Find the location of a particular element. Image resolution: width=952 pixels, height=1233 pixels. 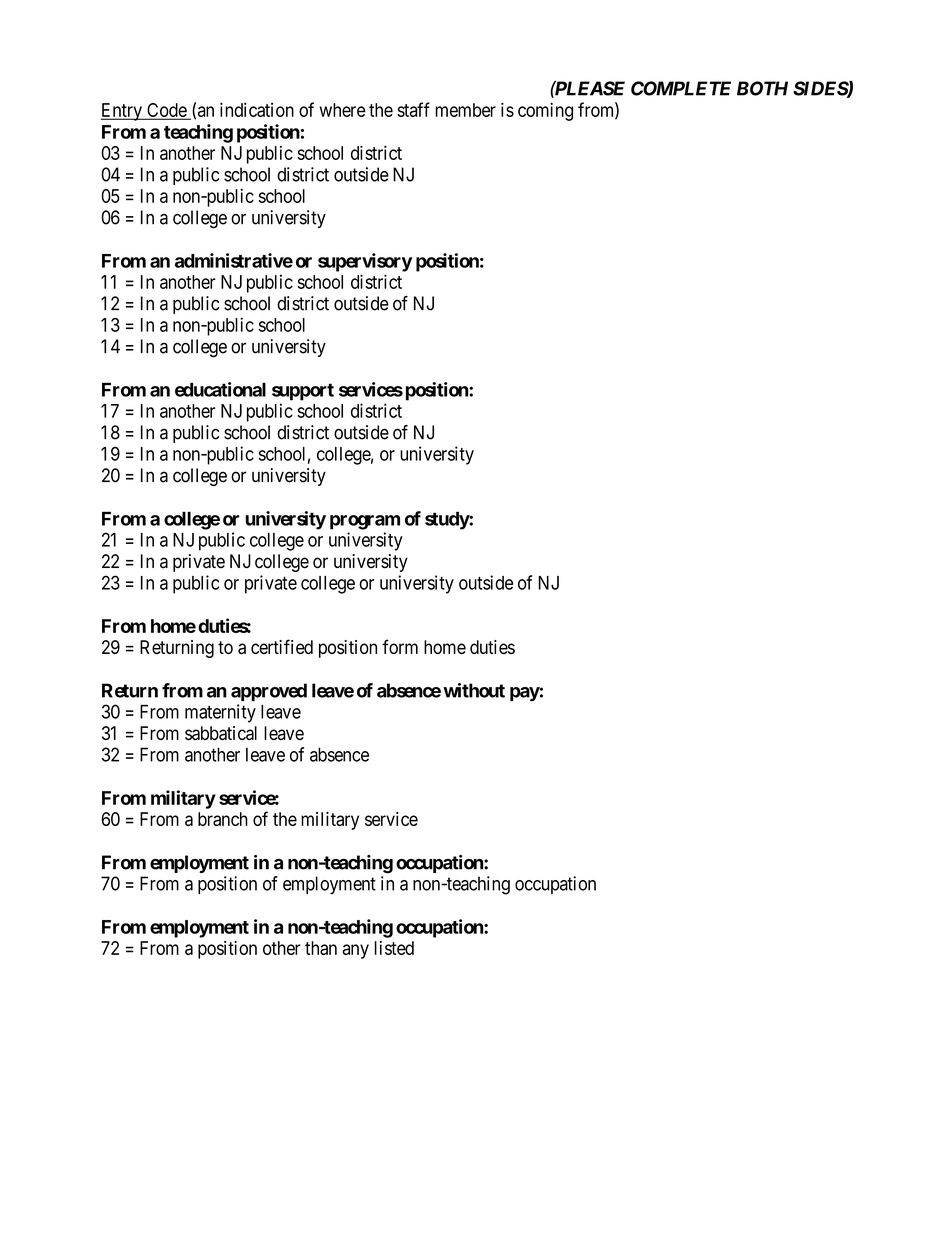

Code is located at coordinates (166, 111).
